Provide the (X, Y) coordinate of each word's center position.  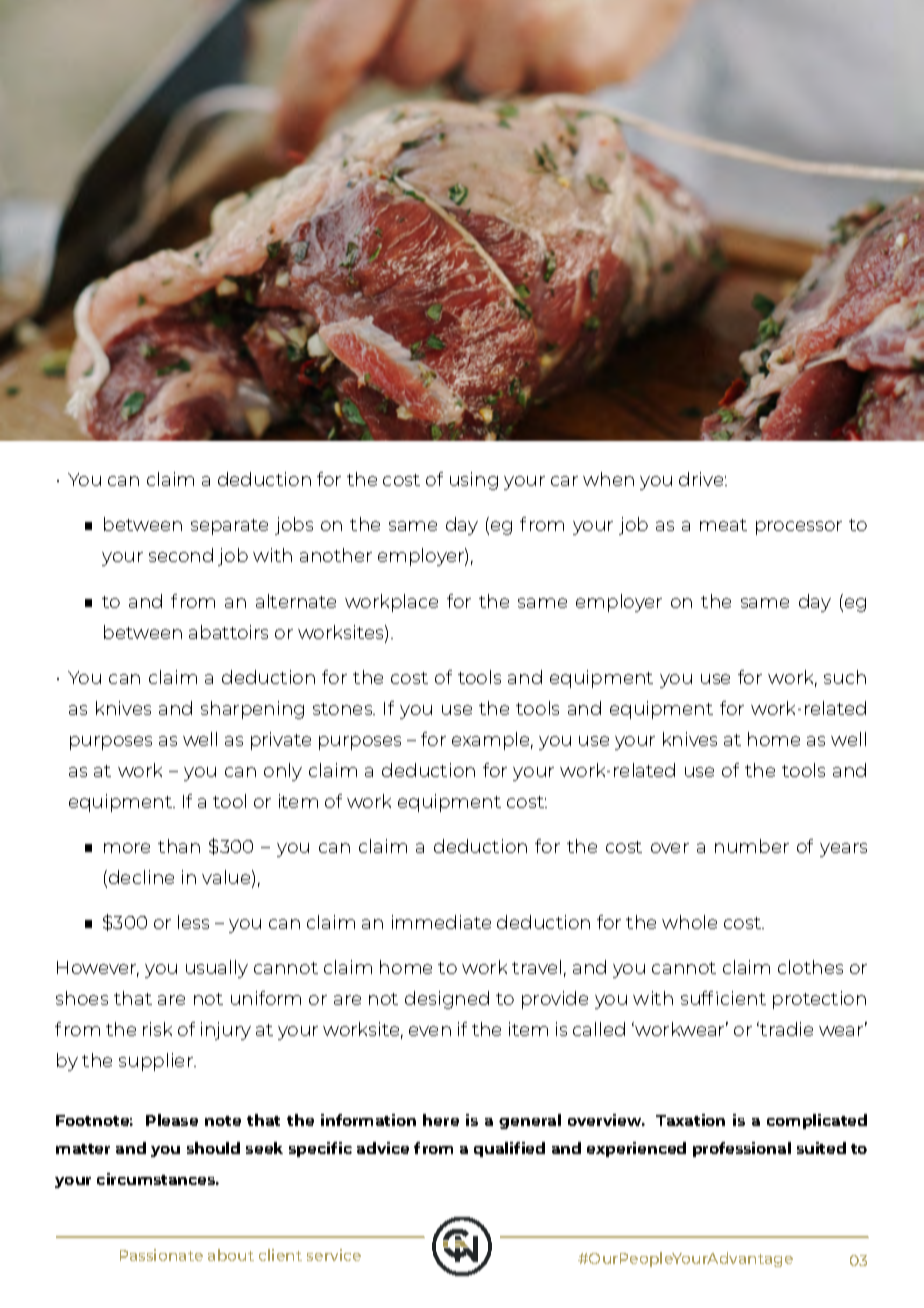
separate (229, 527)
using (474, 481)
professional (742, 1149)
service (334, 1255)
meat (723, 525)
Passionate (161, 1255)
